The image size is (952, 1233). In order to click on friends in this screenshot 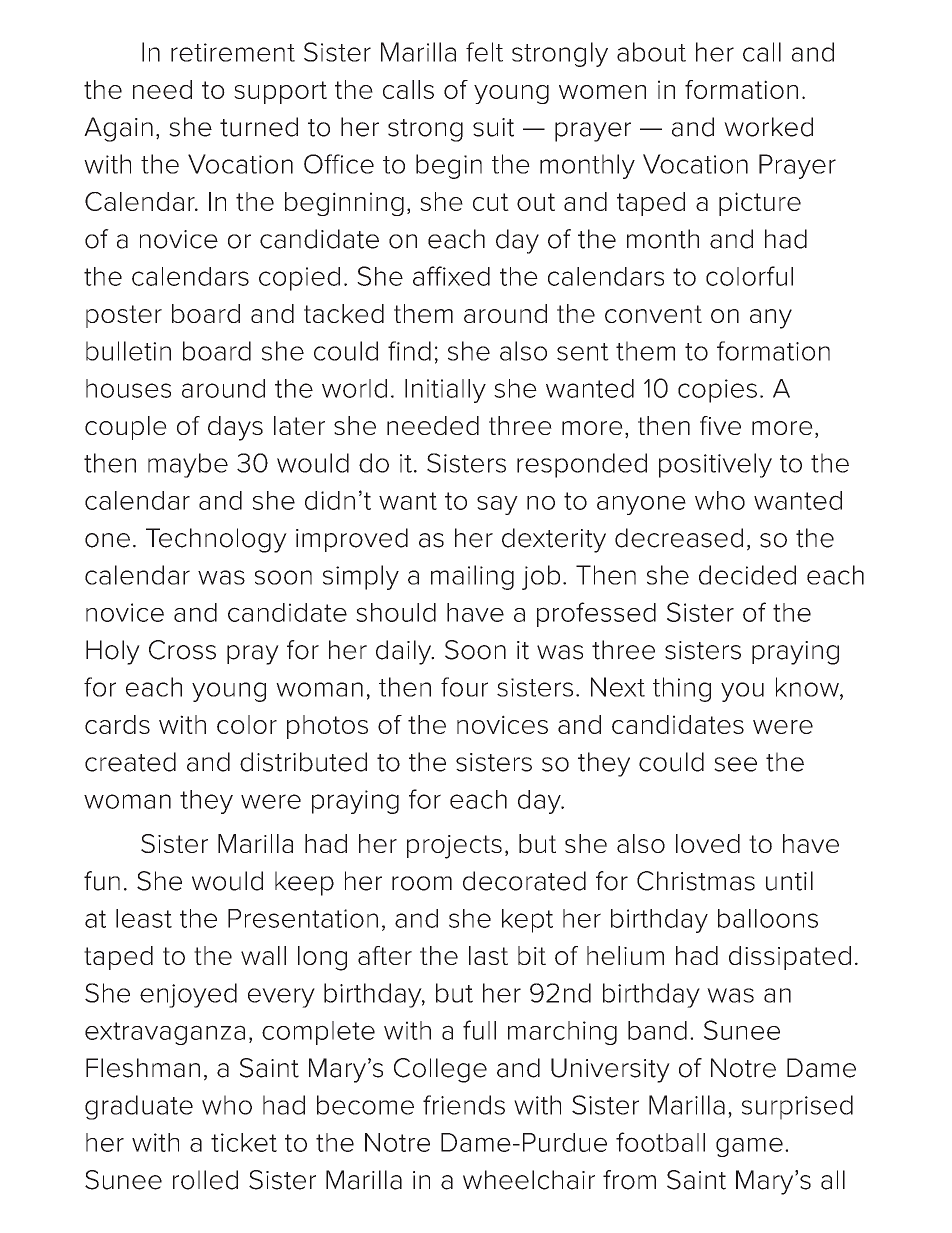, I will do `click(464, 1105)`.
